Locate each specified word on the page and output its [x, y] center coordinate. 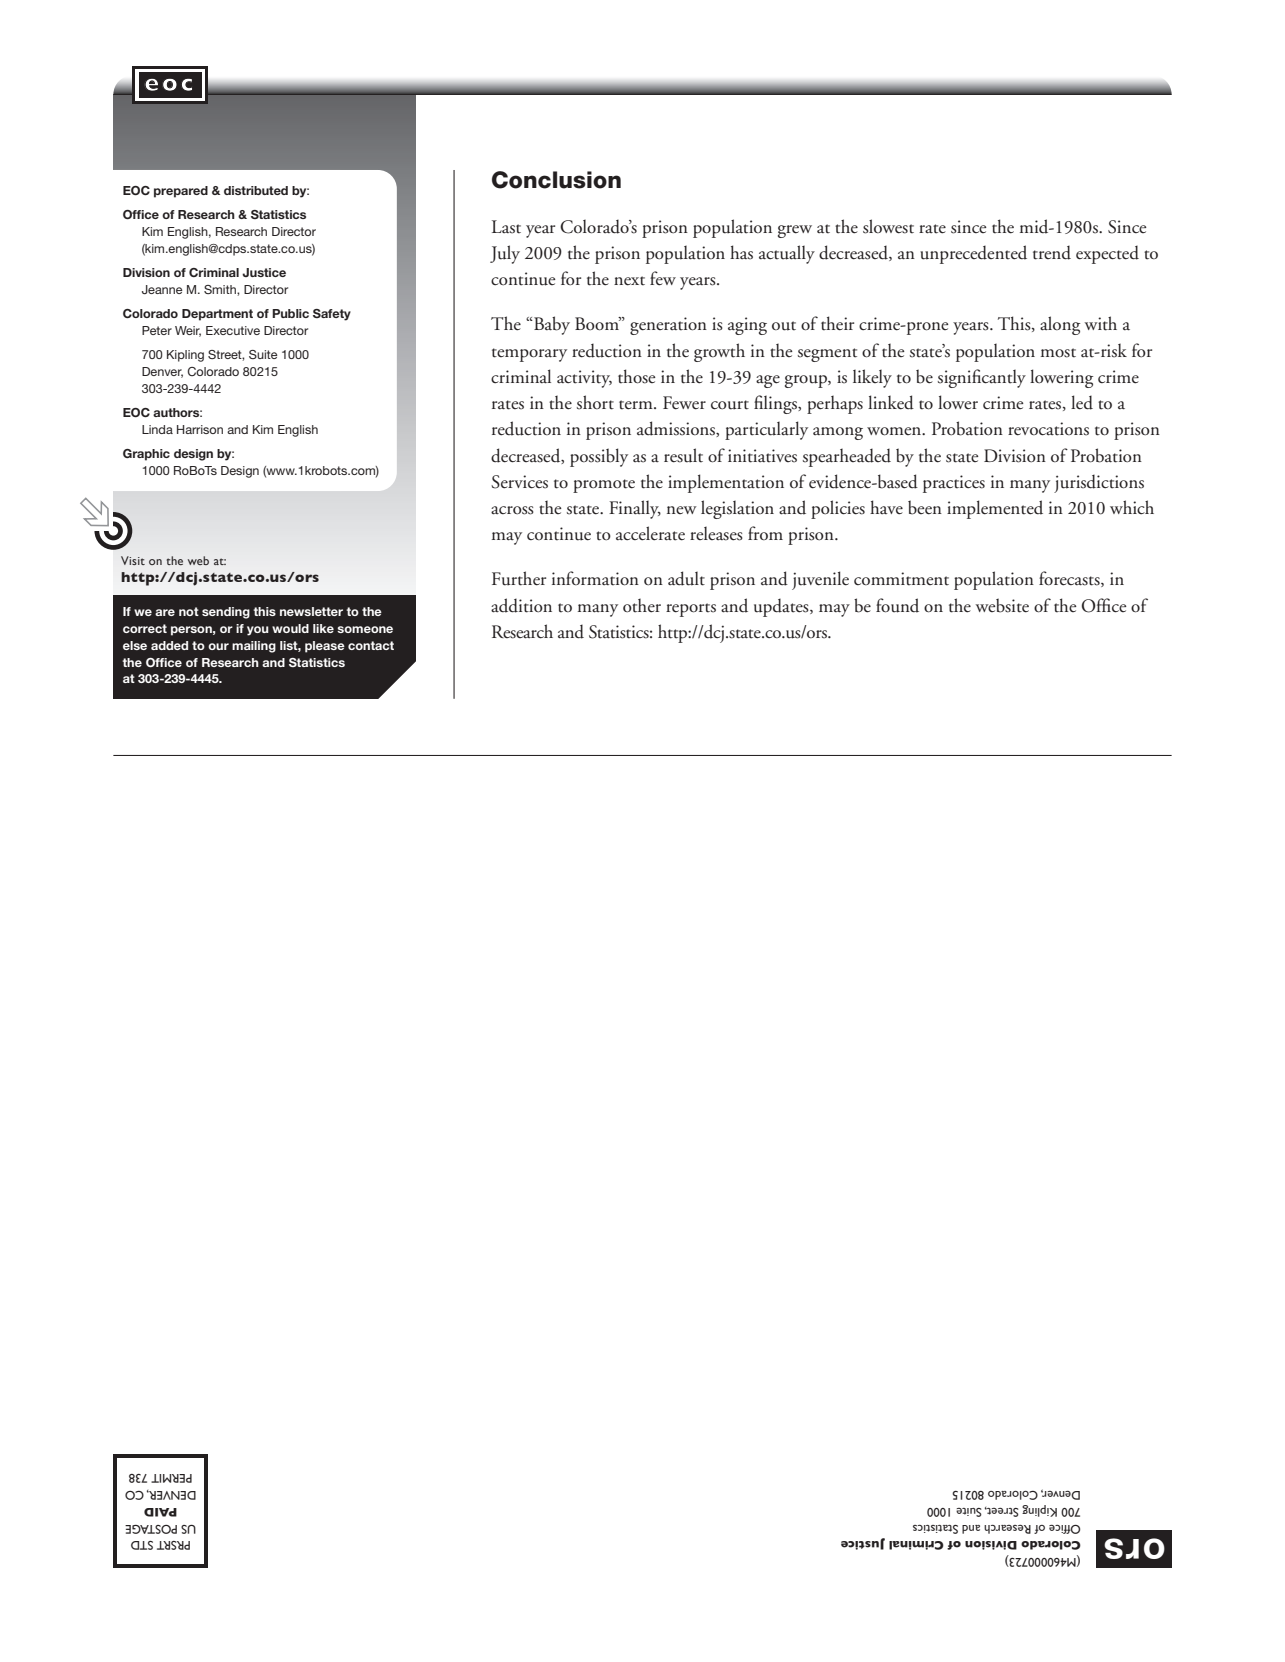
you [258, 631]
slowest [888, 226]
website [1002, 605]
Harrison [200, 429]
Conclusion [556, 180]
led [1082, 402]
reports [691, 610]
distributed [256, 190]
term [637, 405]
